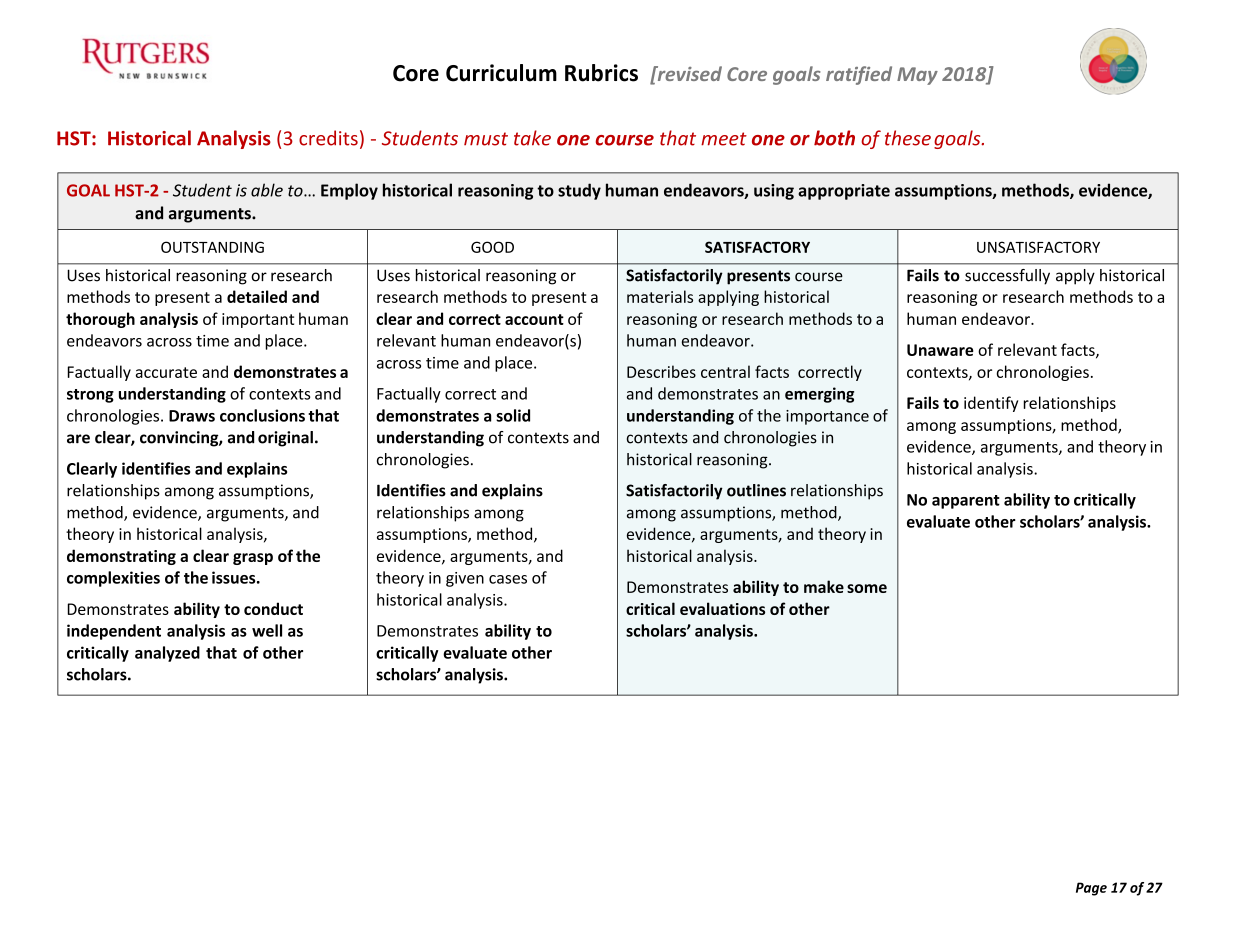  I want to click on analyzed, so click(167, 654).
